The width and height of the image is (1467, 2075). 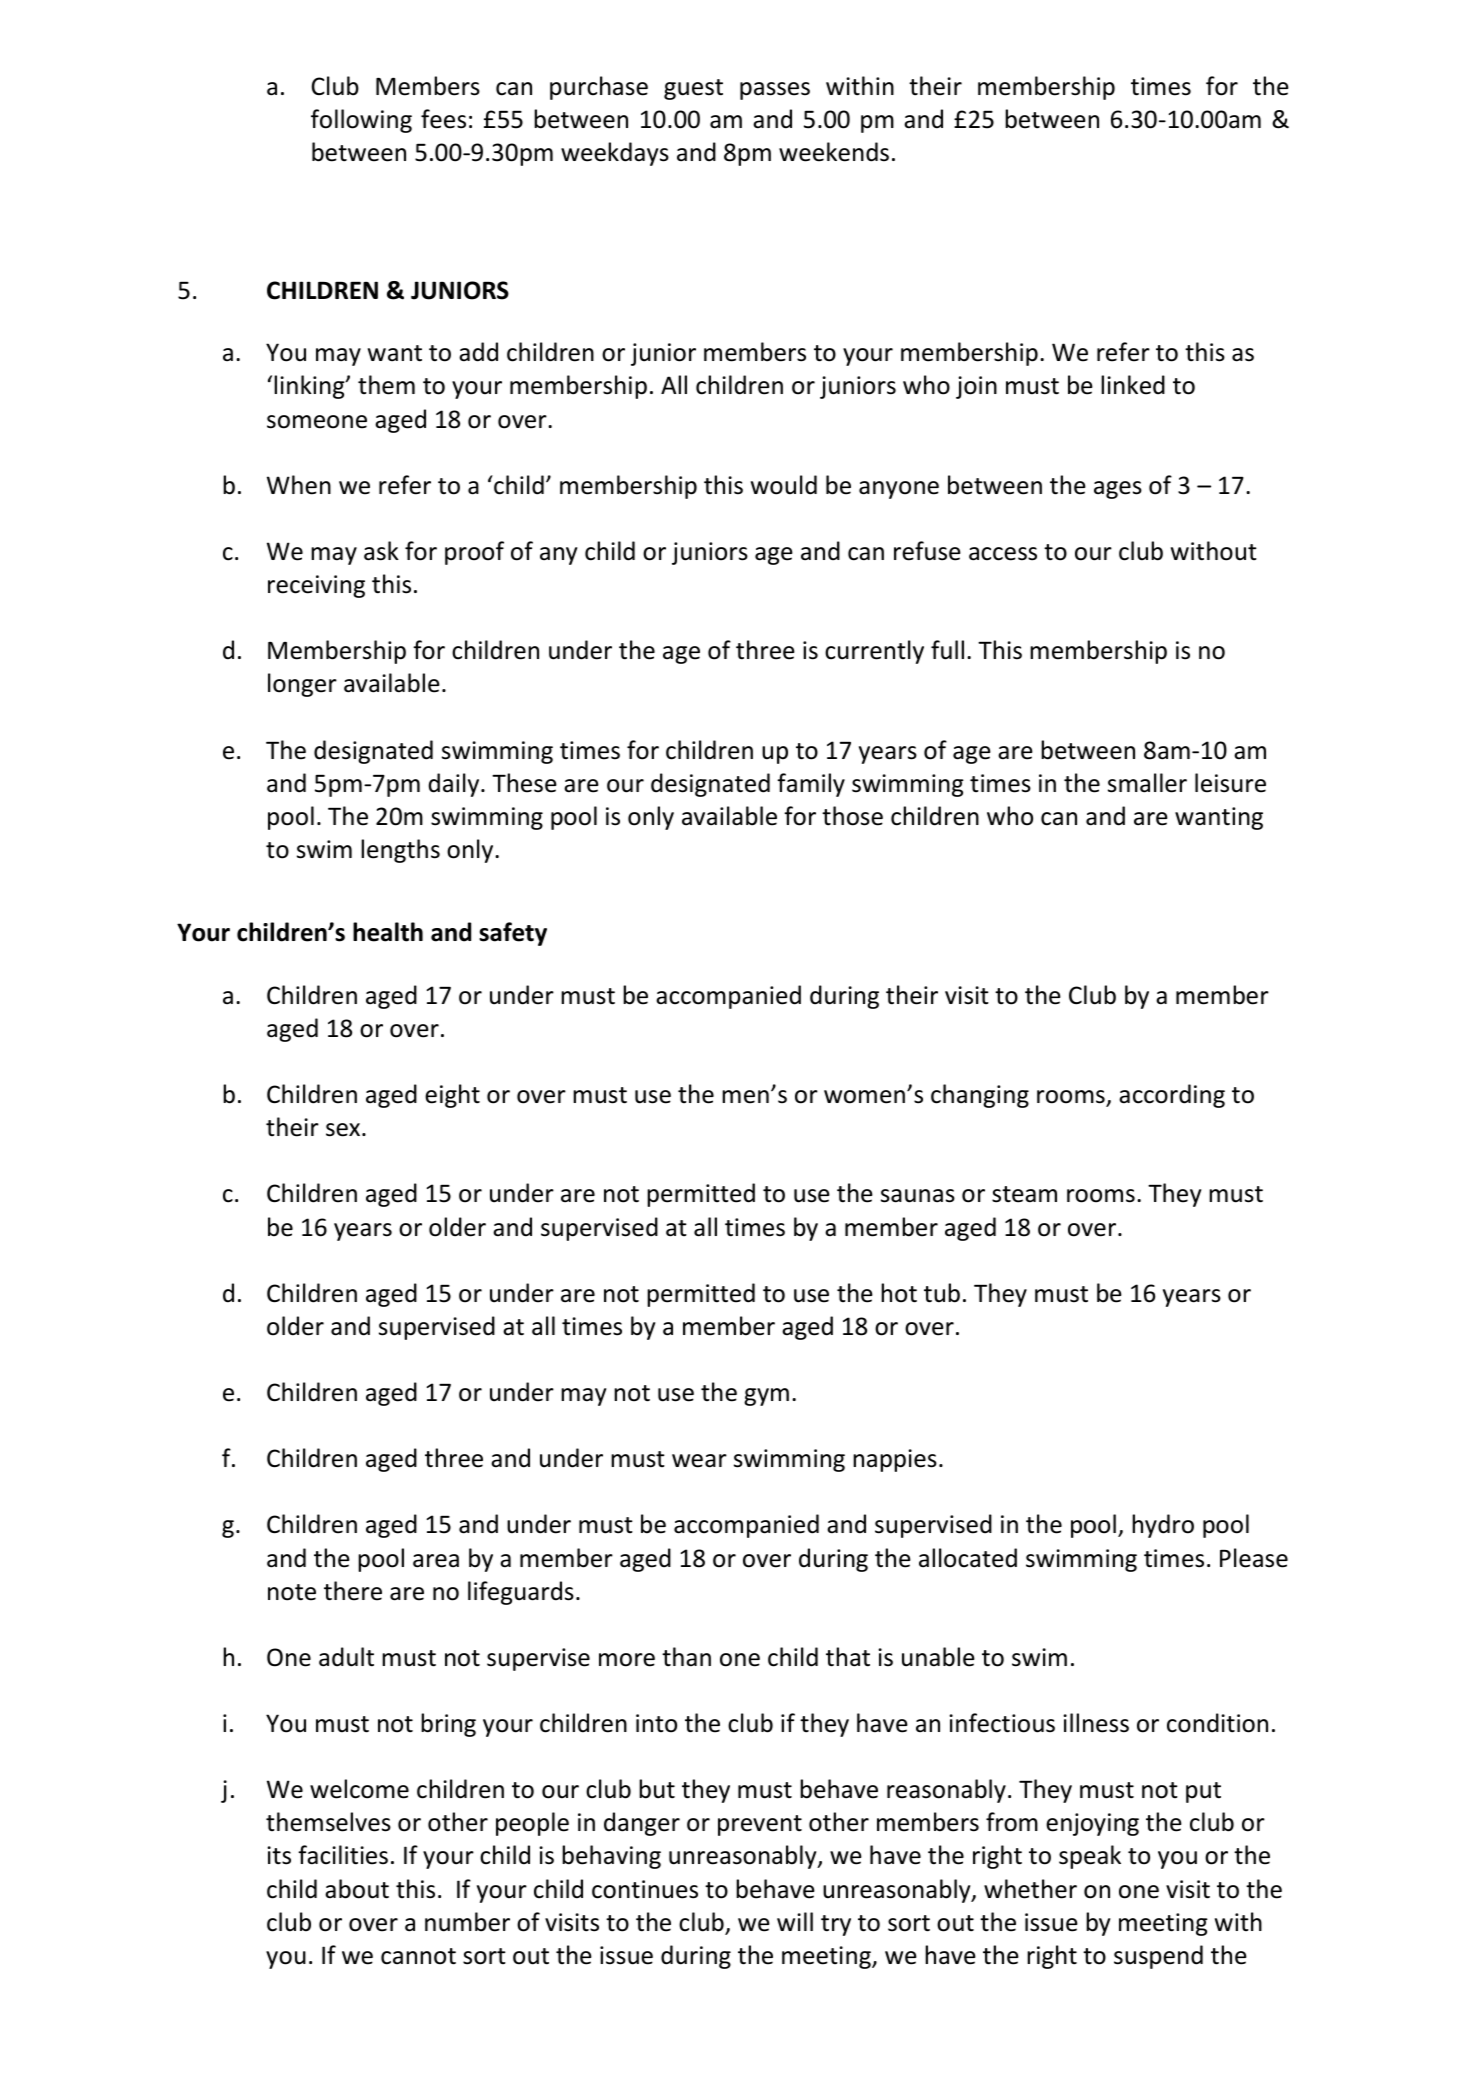 I want to click on gym, so click(x=766, y=1397).
